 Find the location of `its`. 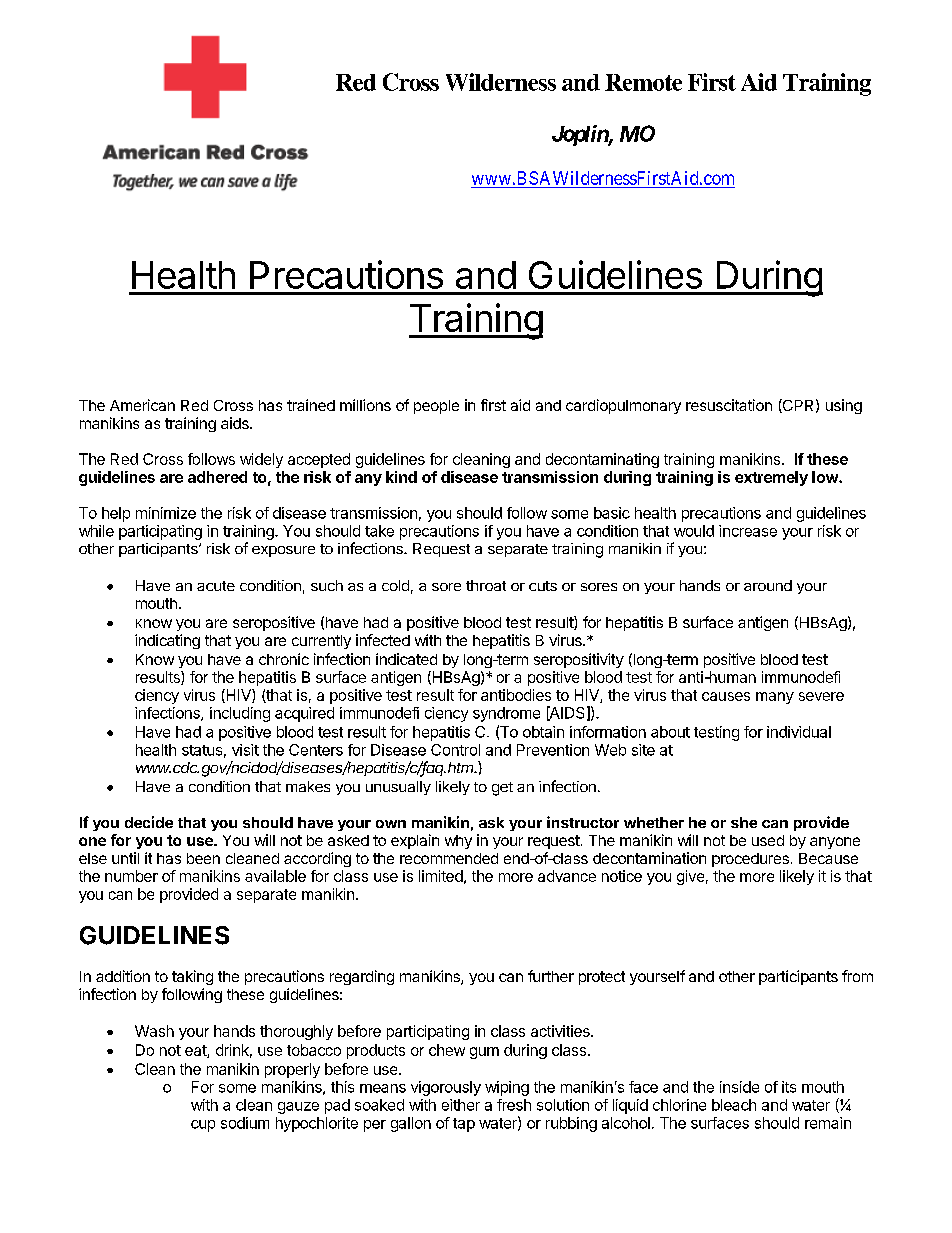

its is located at coordinates (789, 1087).
